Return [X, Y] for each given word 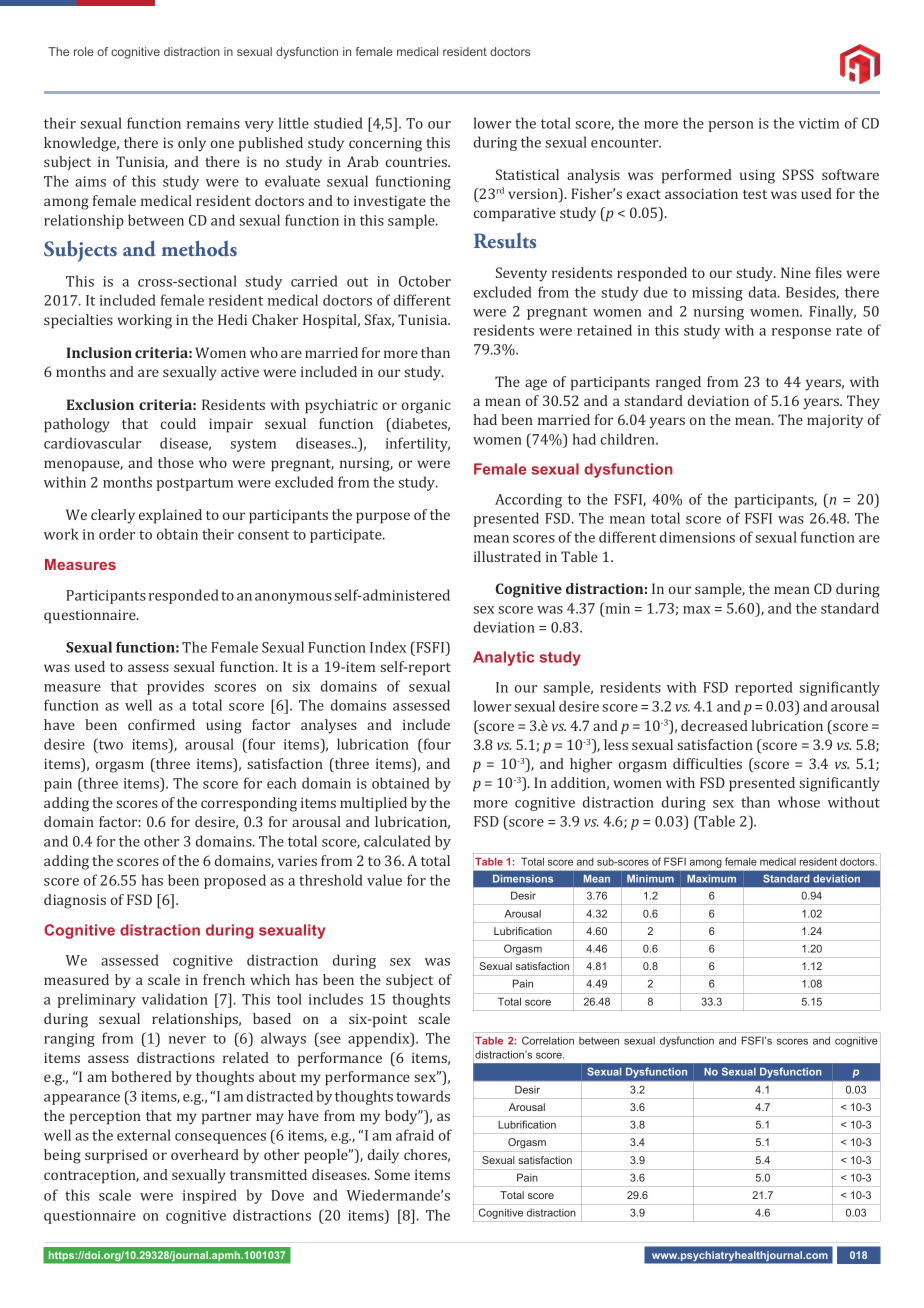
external [144, 1135]
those [176, 462]
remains [213, 123]
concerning [385, 144]
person [731, 126]
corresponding [249, 804]
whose [799, 802]
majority [835, 422]
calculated [397, 841]
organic [426, 406]
